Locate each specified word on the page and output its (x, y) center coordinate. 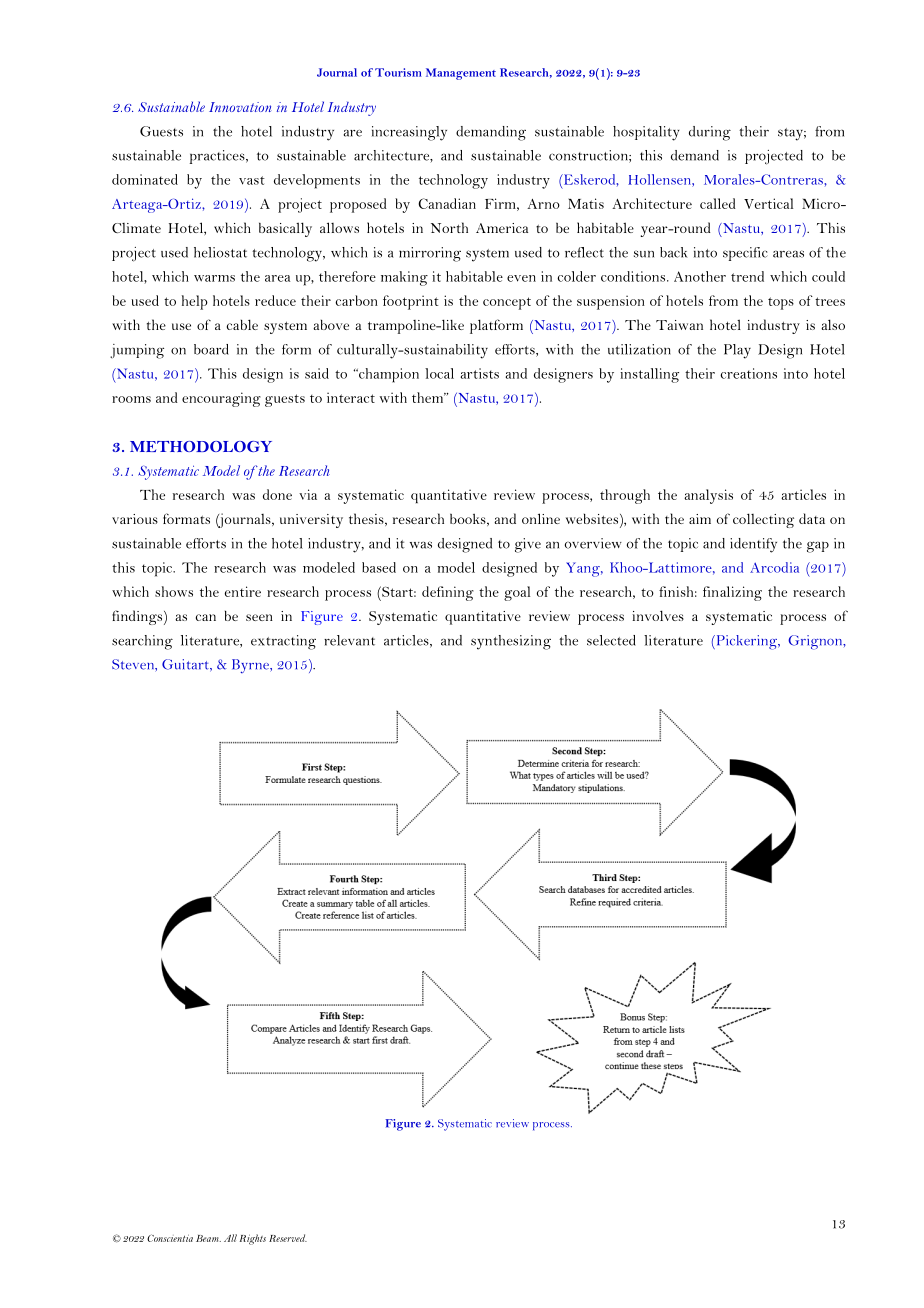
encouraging (221, 399)
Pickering (747, 642)
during (710, 133)
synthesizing (511, 642)
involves (658, 615)
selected (611, 640)
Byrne (251, 666)
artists (479, 373)
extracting (283, 642)
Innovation (240, 107)
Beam (208, 1238)
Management (461, 74)
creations (748, 373)
